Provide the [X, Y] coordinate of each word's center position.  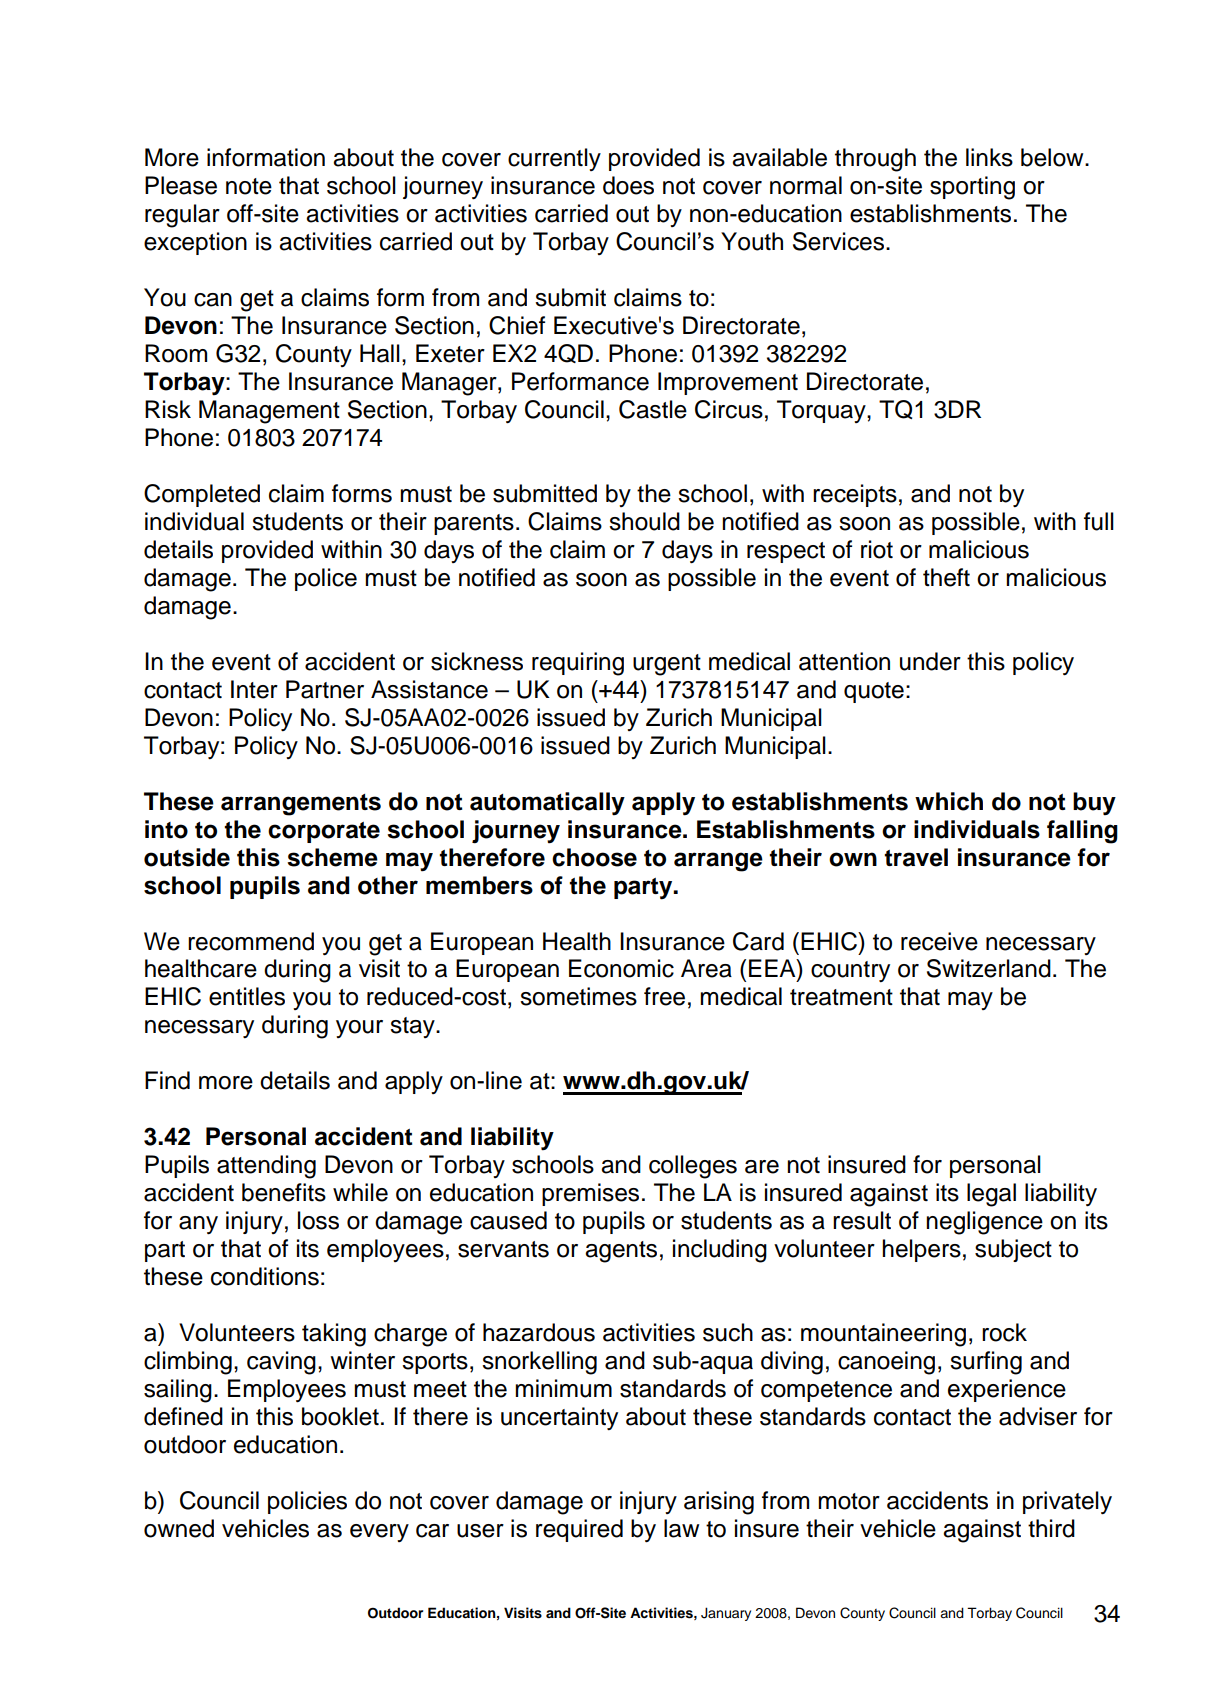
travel [916, 857]
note [249, 186]
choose [594, 857]
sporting [972, 188]
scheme [332, 857]
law [681, 1528]
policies [307, 1502]
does [628, 185]
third [1051, 1528]
